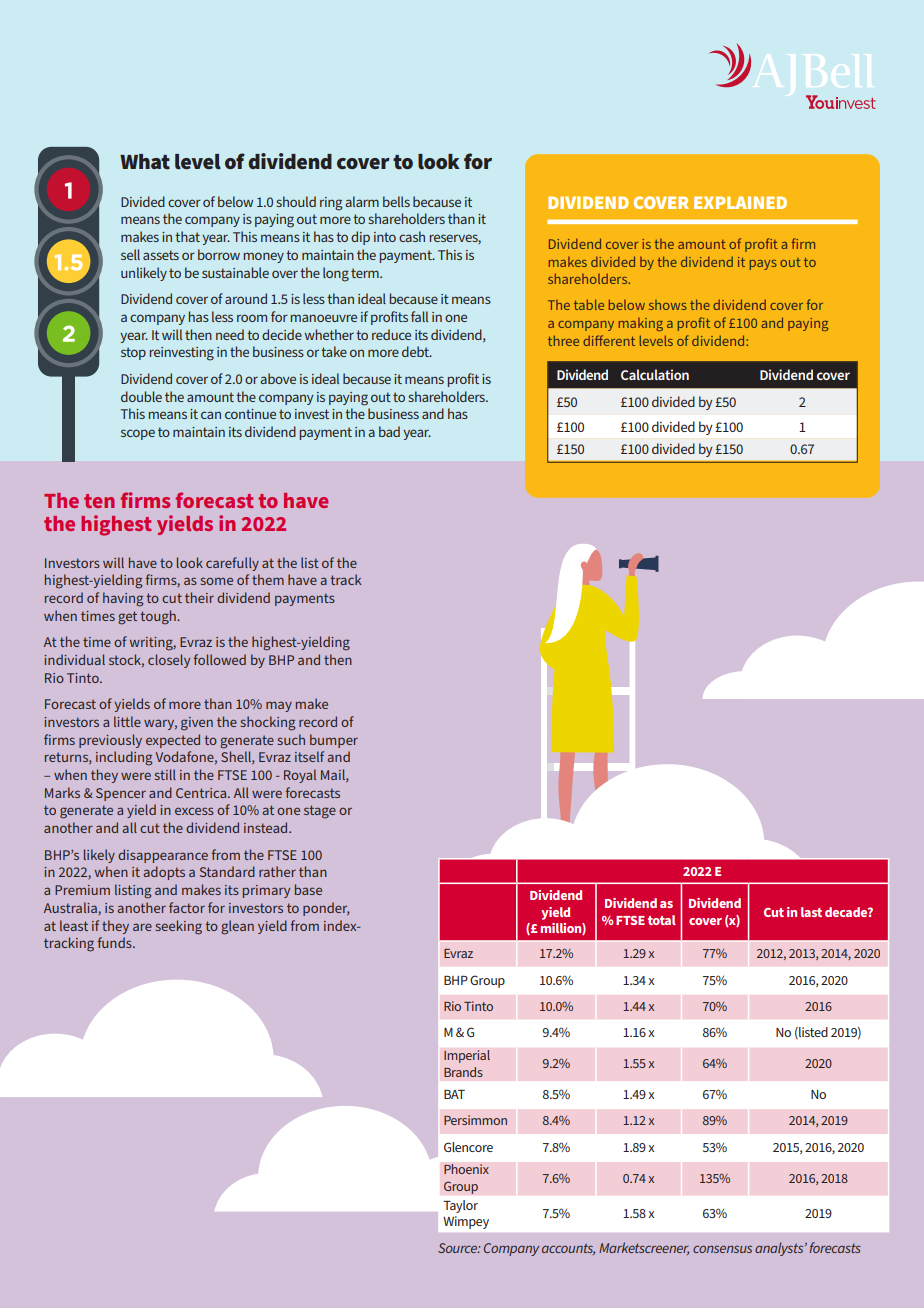 Image resolution: width=924 pixels, height=1308 pixels. What do you see at coordinates (326, 909) in the screenshot?
I see `ponder` at bounding box center [326, 909].
